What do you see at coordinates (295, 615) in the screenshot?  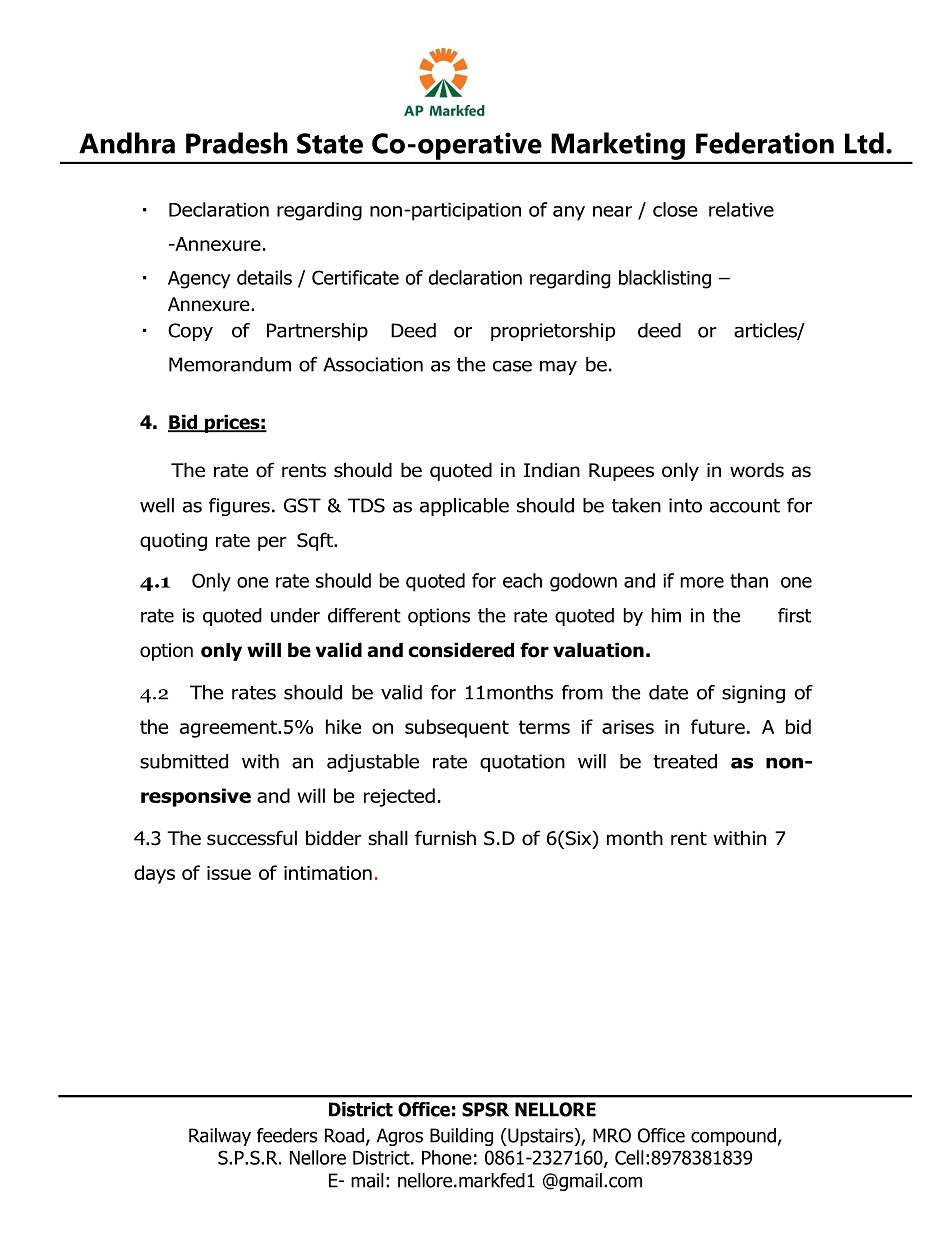 I see `under` at bounding box center [295, 615].
